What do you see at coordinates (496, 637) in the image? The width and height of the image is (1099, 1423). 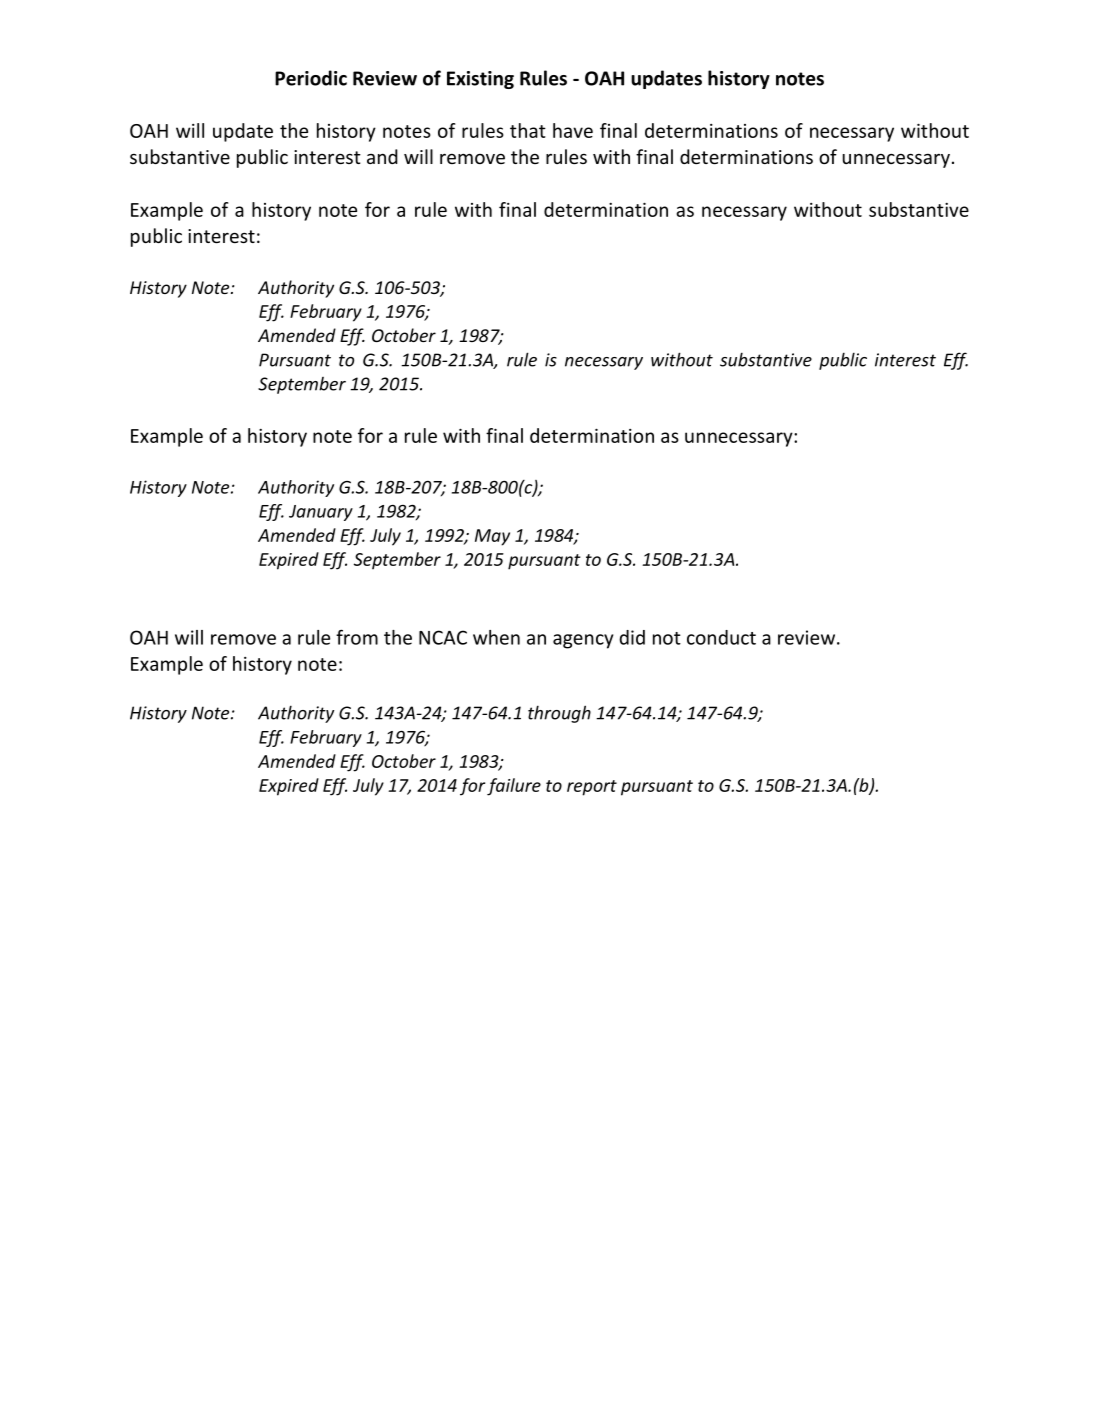 I see `when` at bounding box center [496, 637].
